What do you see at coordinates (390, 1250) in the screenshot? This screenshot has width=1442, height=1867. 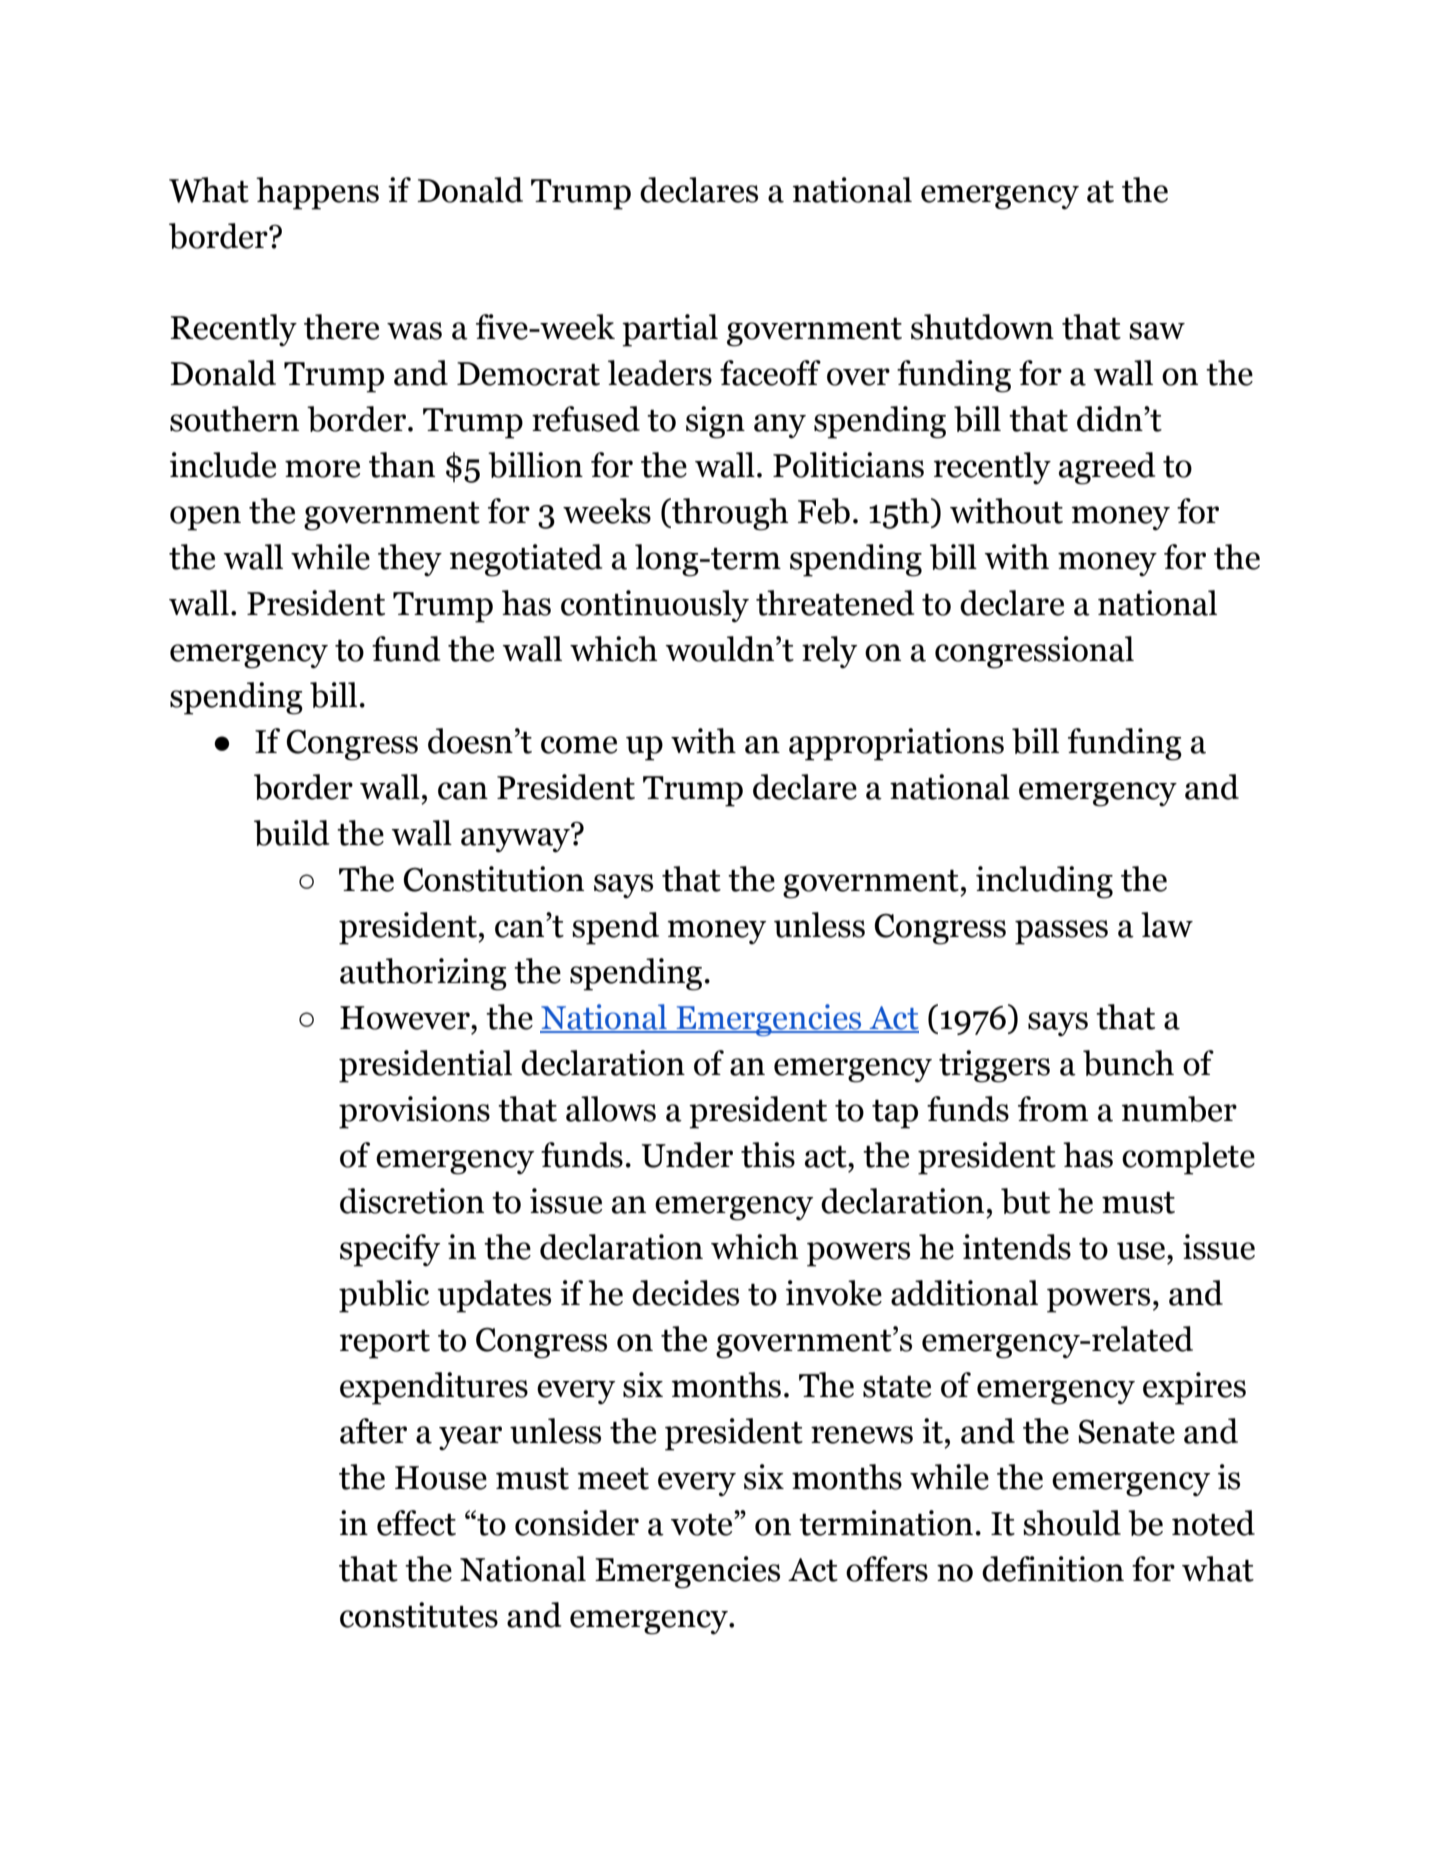 I see `specify` at bounding box center [390, 1250].
